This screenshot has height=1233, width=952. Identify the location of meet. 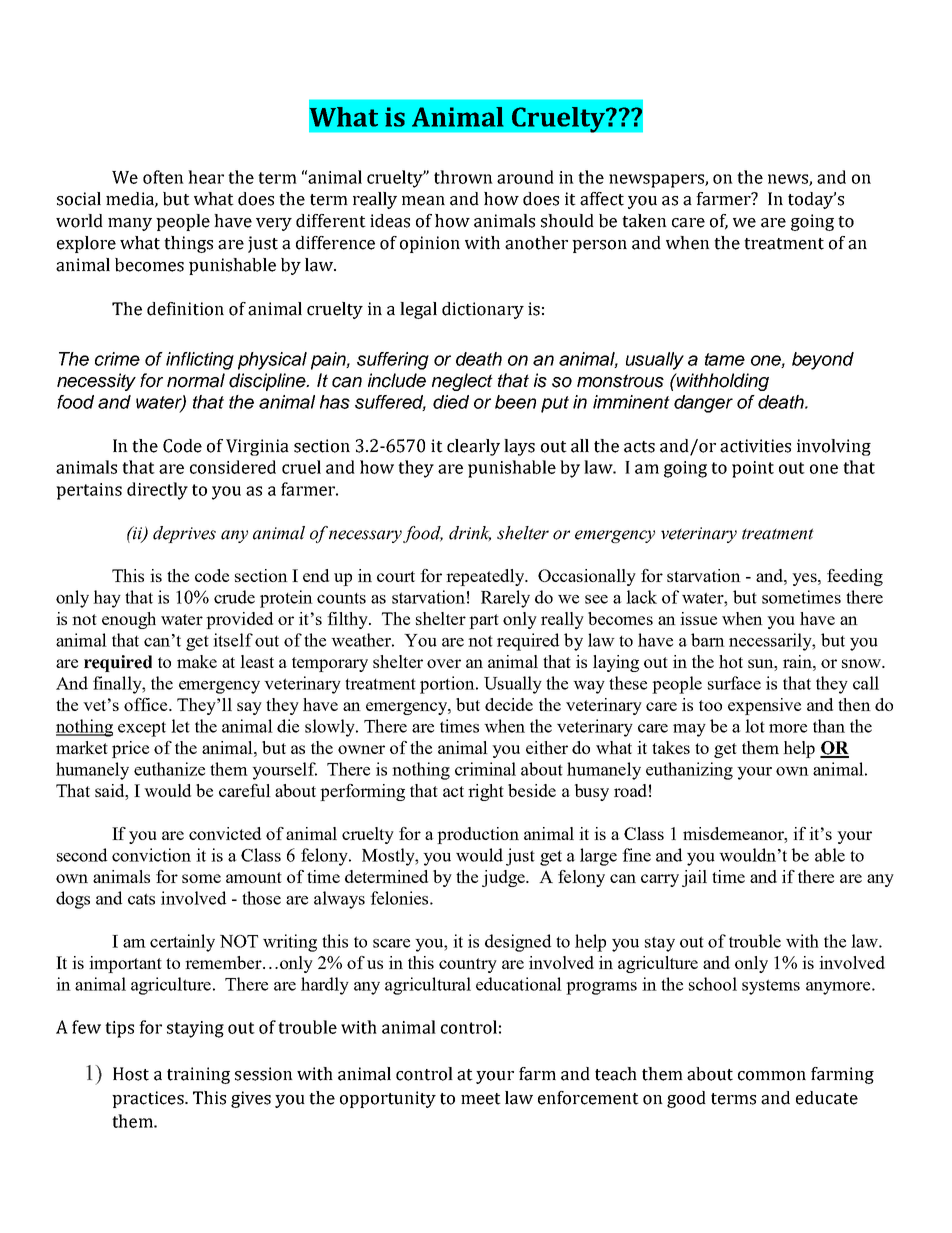
(481, 1099).
